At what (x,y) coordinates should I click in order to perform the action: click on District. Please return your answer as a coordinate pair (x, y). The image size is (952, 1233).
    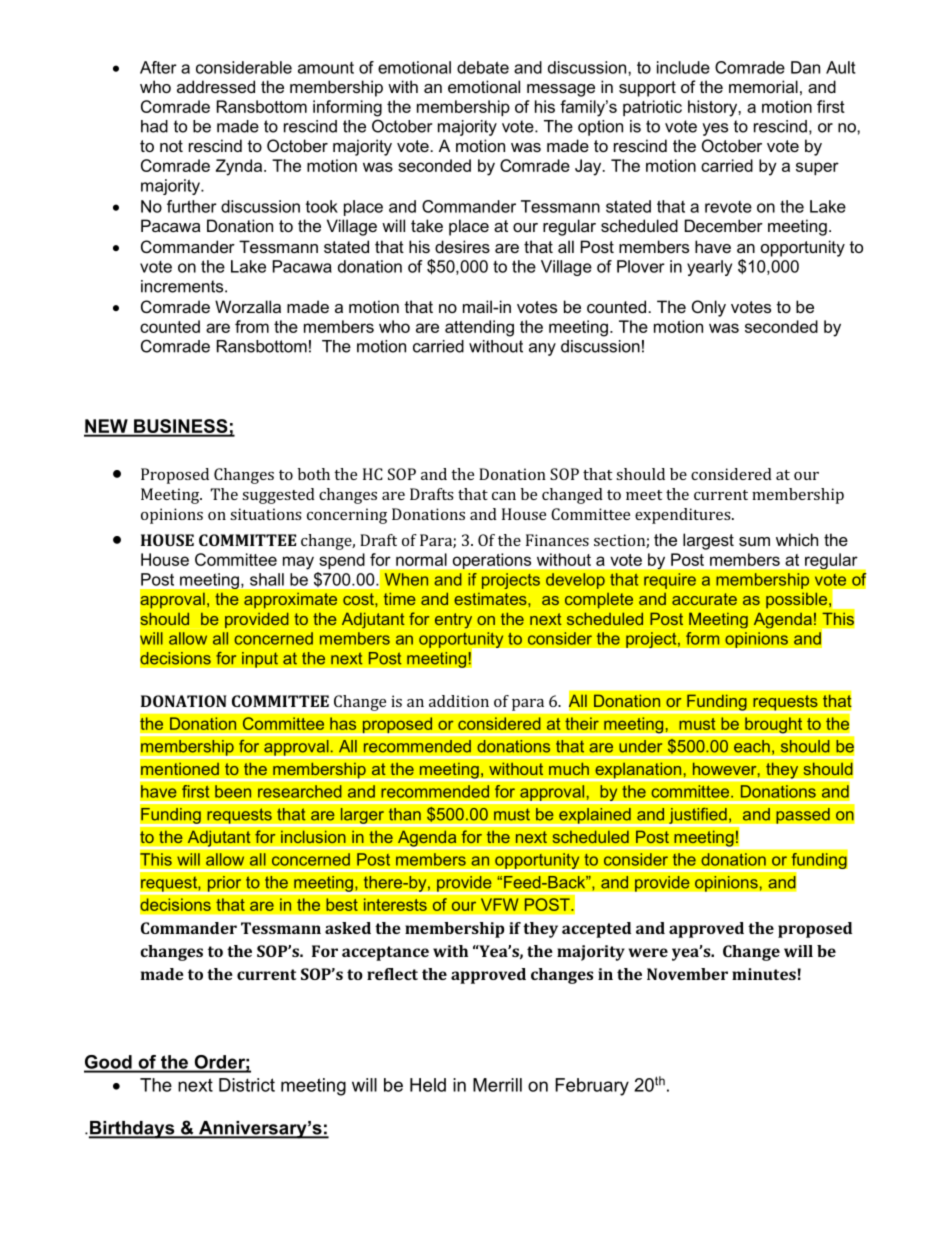
    Looking at the image, I should click on (247, 1085).
